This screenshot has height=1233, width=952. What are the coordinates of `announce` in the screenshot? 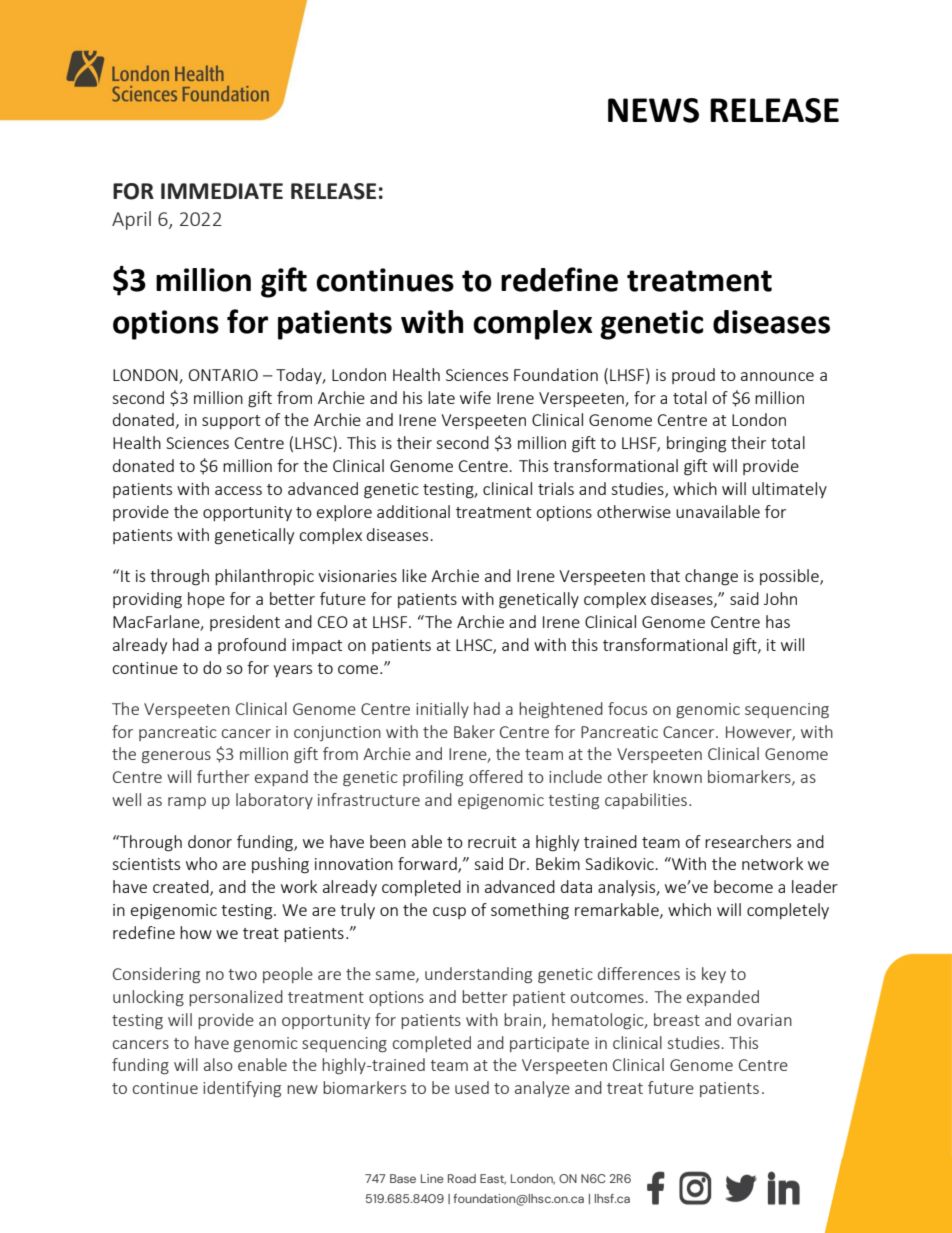 It's located at (777, 376).
